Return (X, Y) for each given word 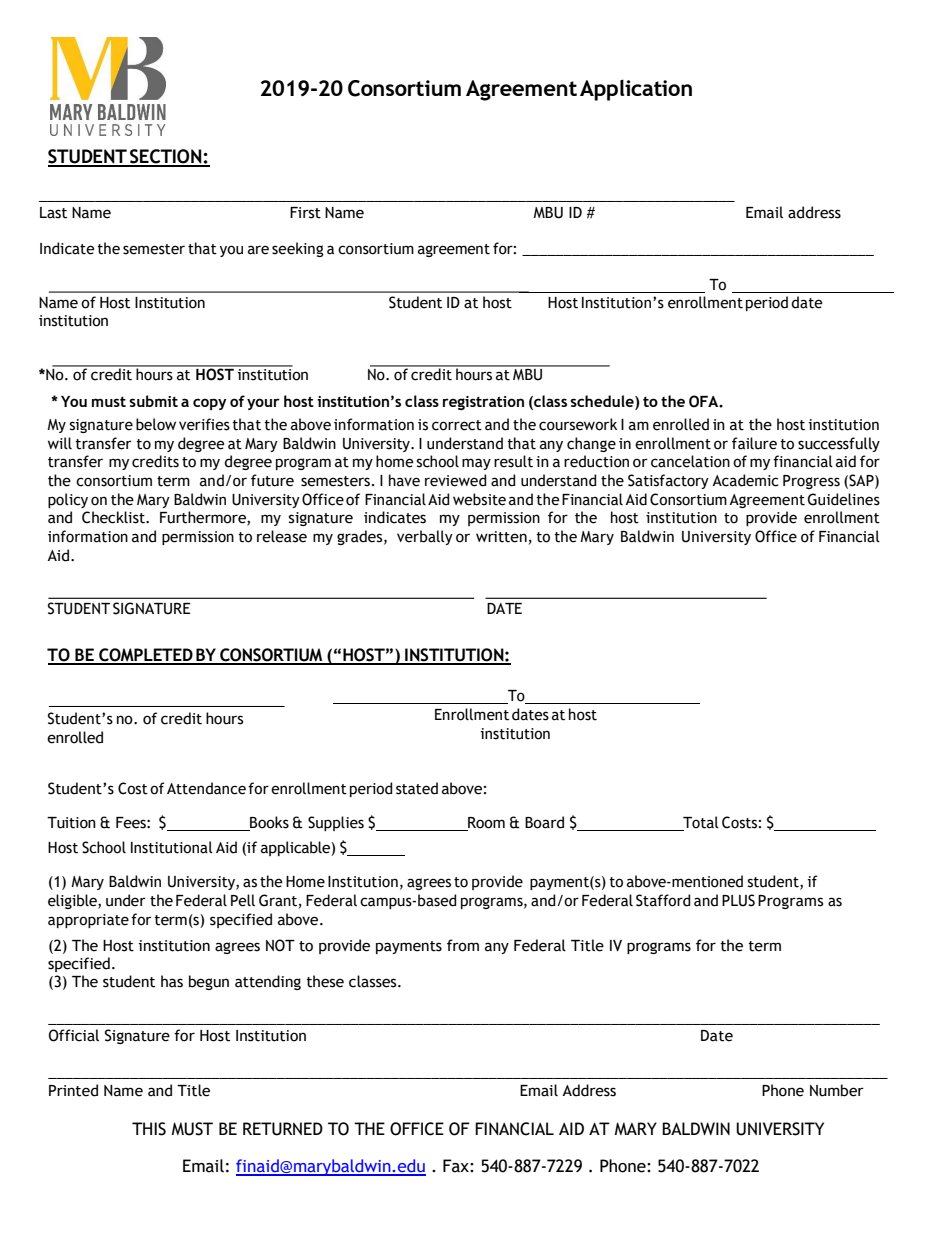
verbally (425, 537)
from (463, 945)
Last (53, 213)
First (305, 213)
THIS (149, 1129)
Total (701, 822)
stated (417, 788)
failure (754, 443)
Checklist (114, 517)
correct (457, 425)
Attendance (206, 788)
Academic (745, 480)
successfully (839, 444)
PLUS (738, 900)
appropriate (88, 921)
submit (153, 401)
